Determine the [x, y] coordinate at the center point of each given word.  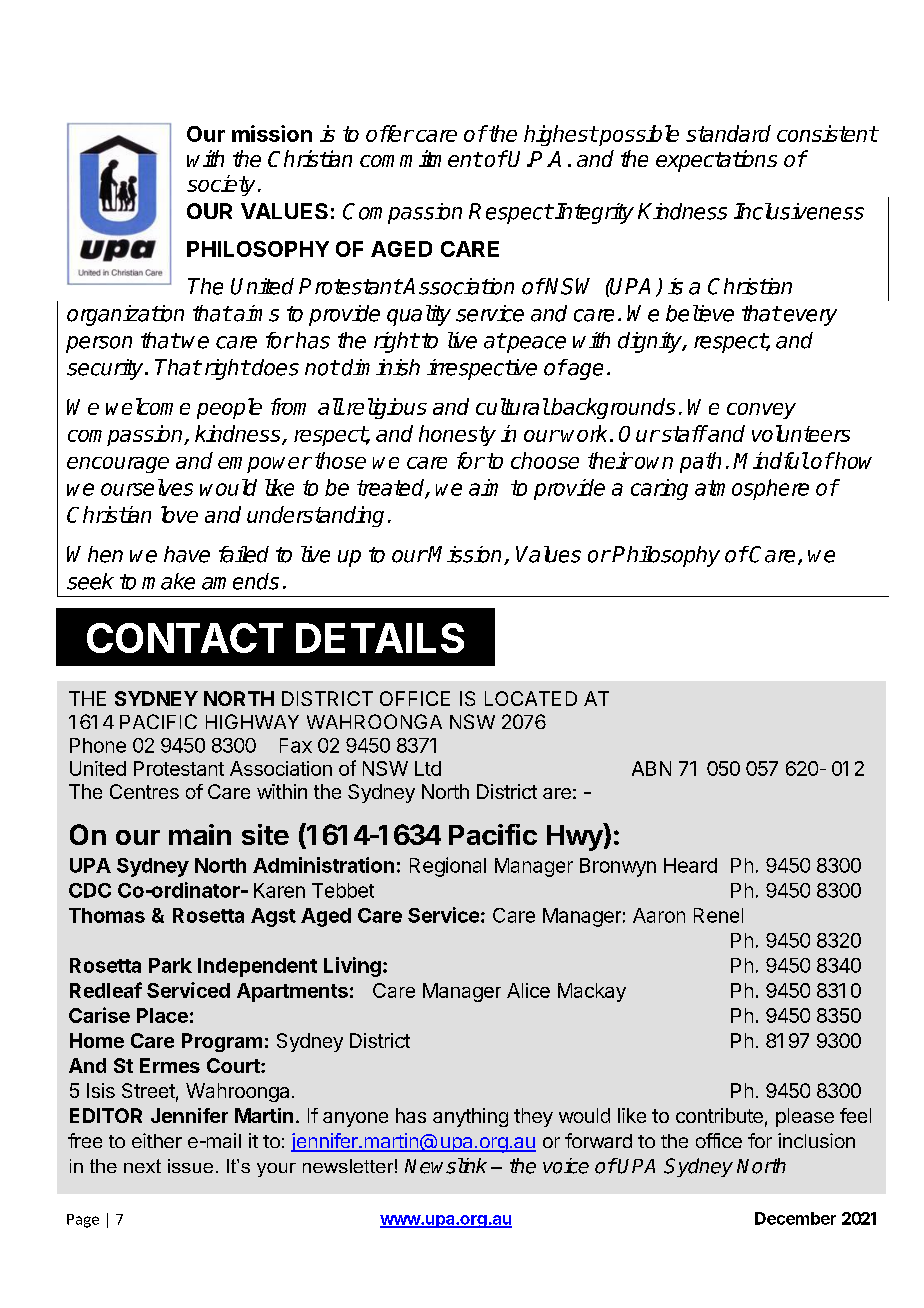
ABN [651, 768]
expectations [716, 161]
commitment [421, 158]
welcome [148, 406]
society [221, 185]
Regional [448, 867]
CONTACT [185, 638]
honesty [457, 435]
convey [761, 411]
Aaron [659, 915]
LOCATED [531, 698]
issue [190, 1166]
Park [170, 965]
